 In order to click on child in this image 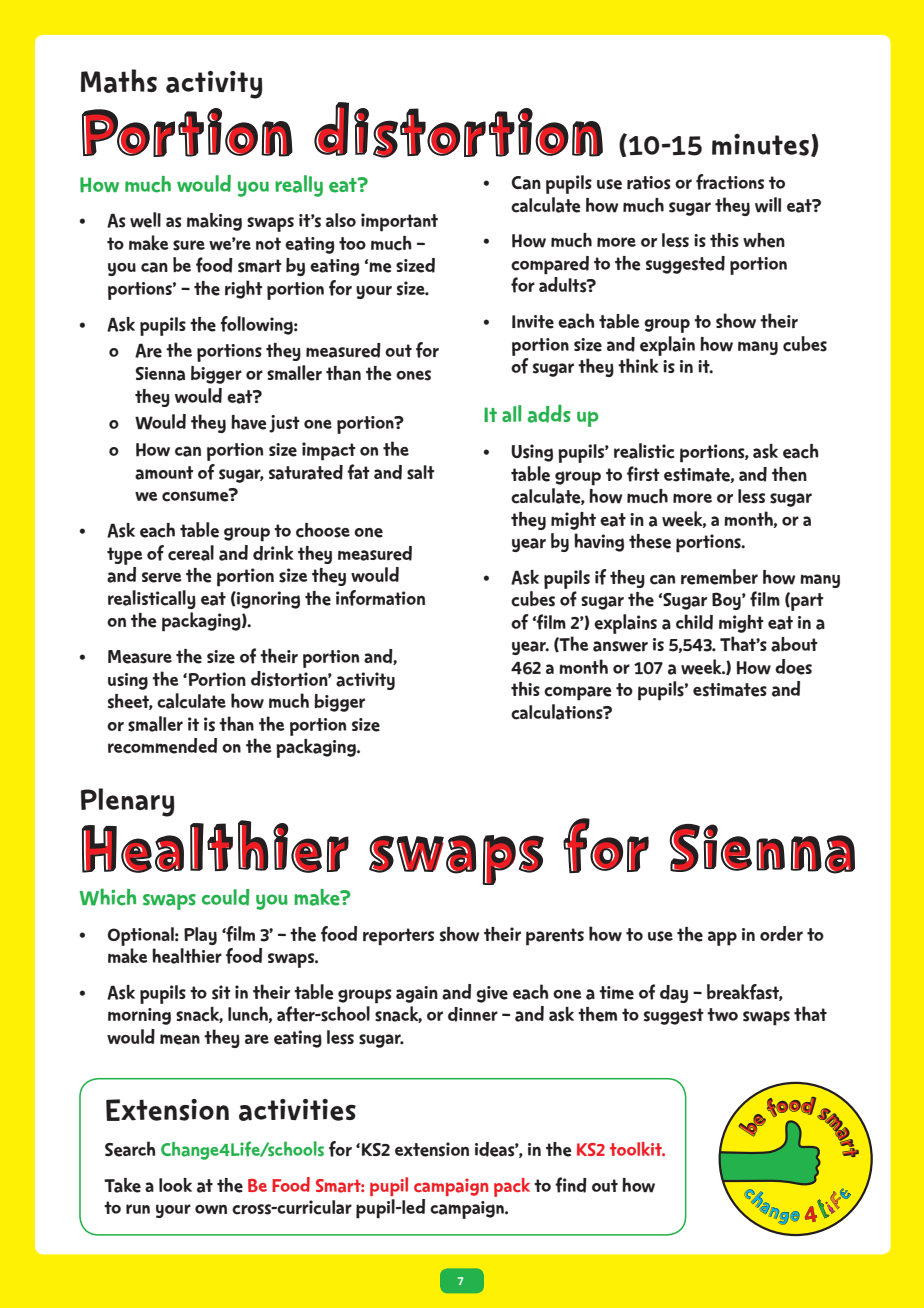, I will do `click(694, 622)`.
